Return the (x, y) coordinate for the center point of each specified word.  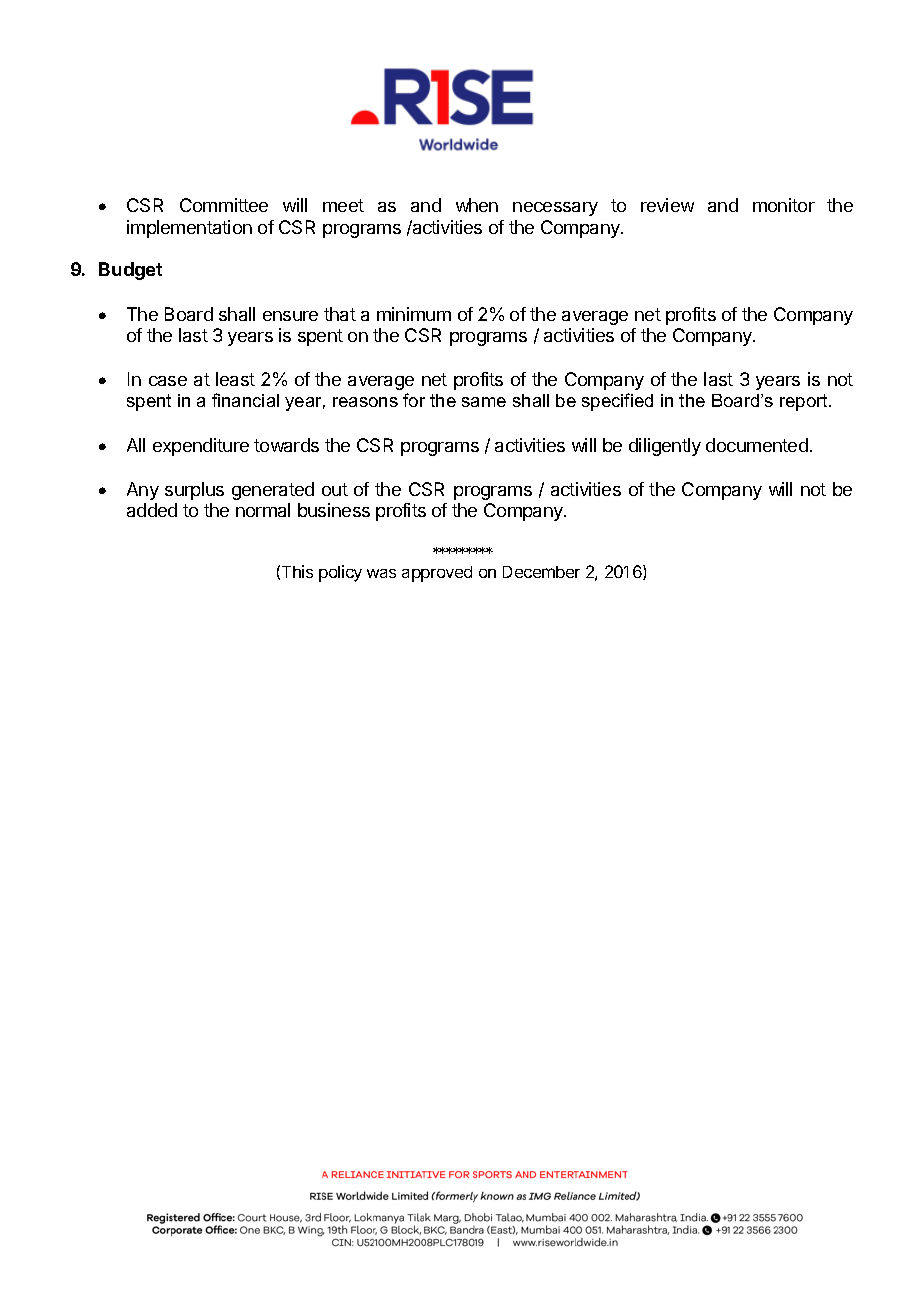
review (667, 205)
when (477, 205)
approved (437, 574)
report (805, 402)
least (235, 379)
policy (340, 573)
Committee (224, 205)
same (484, 402)
